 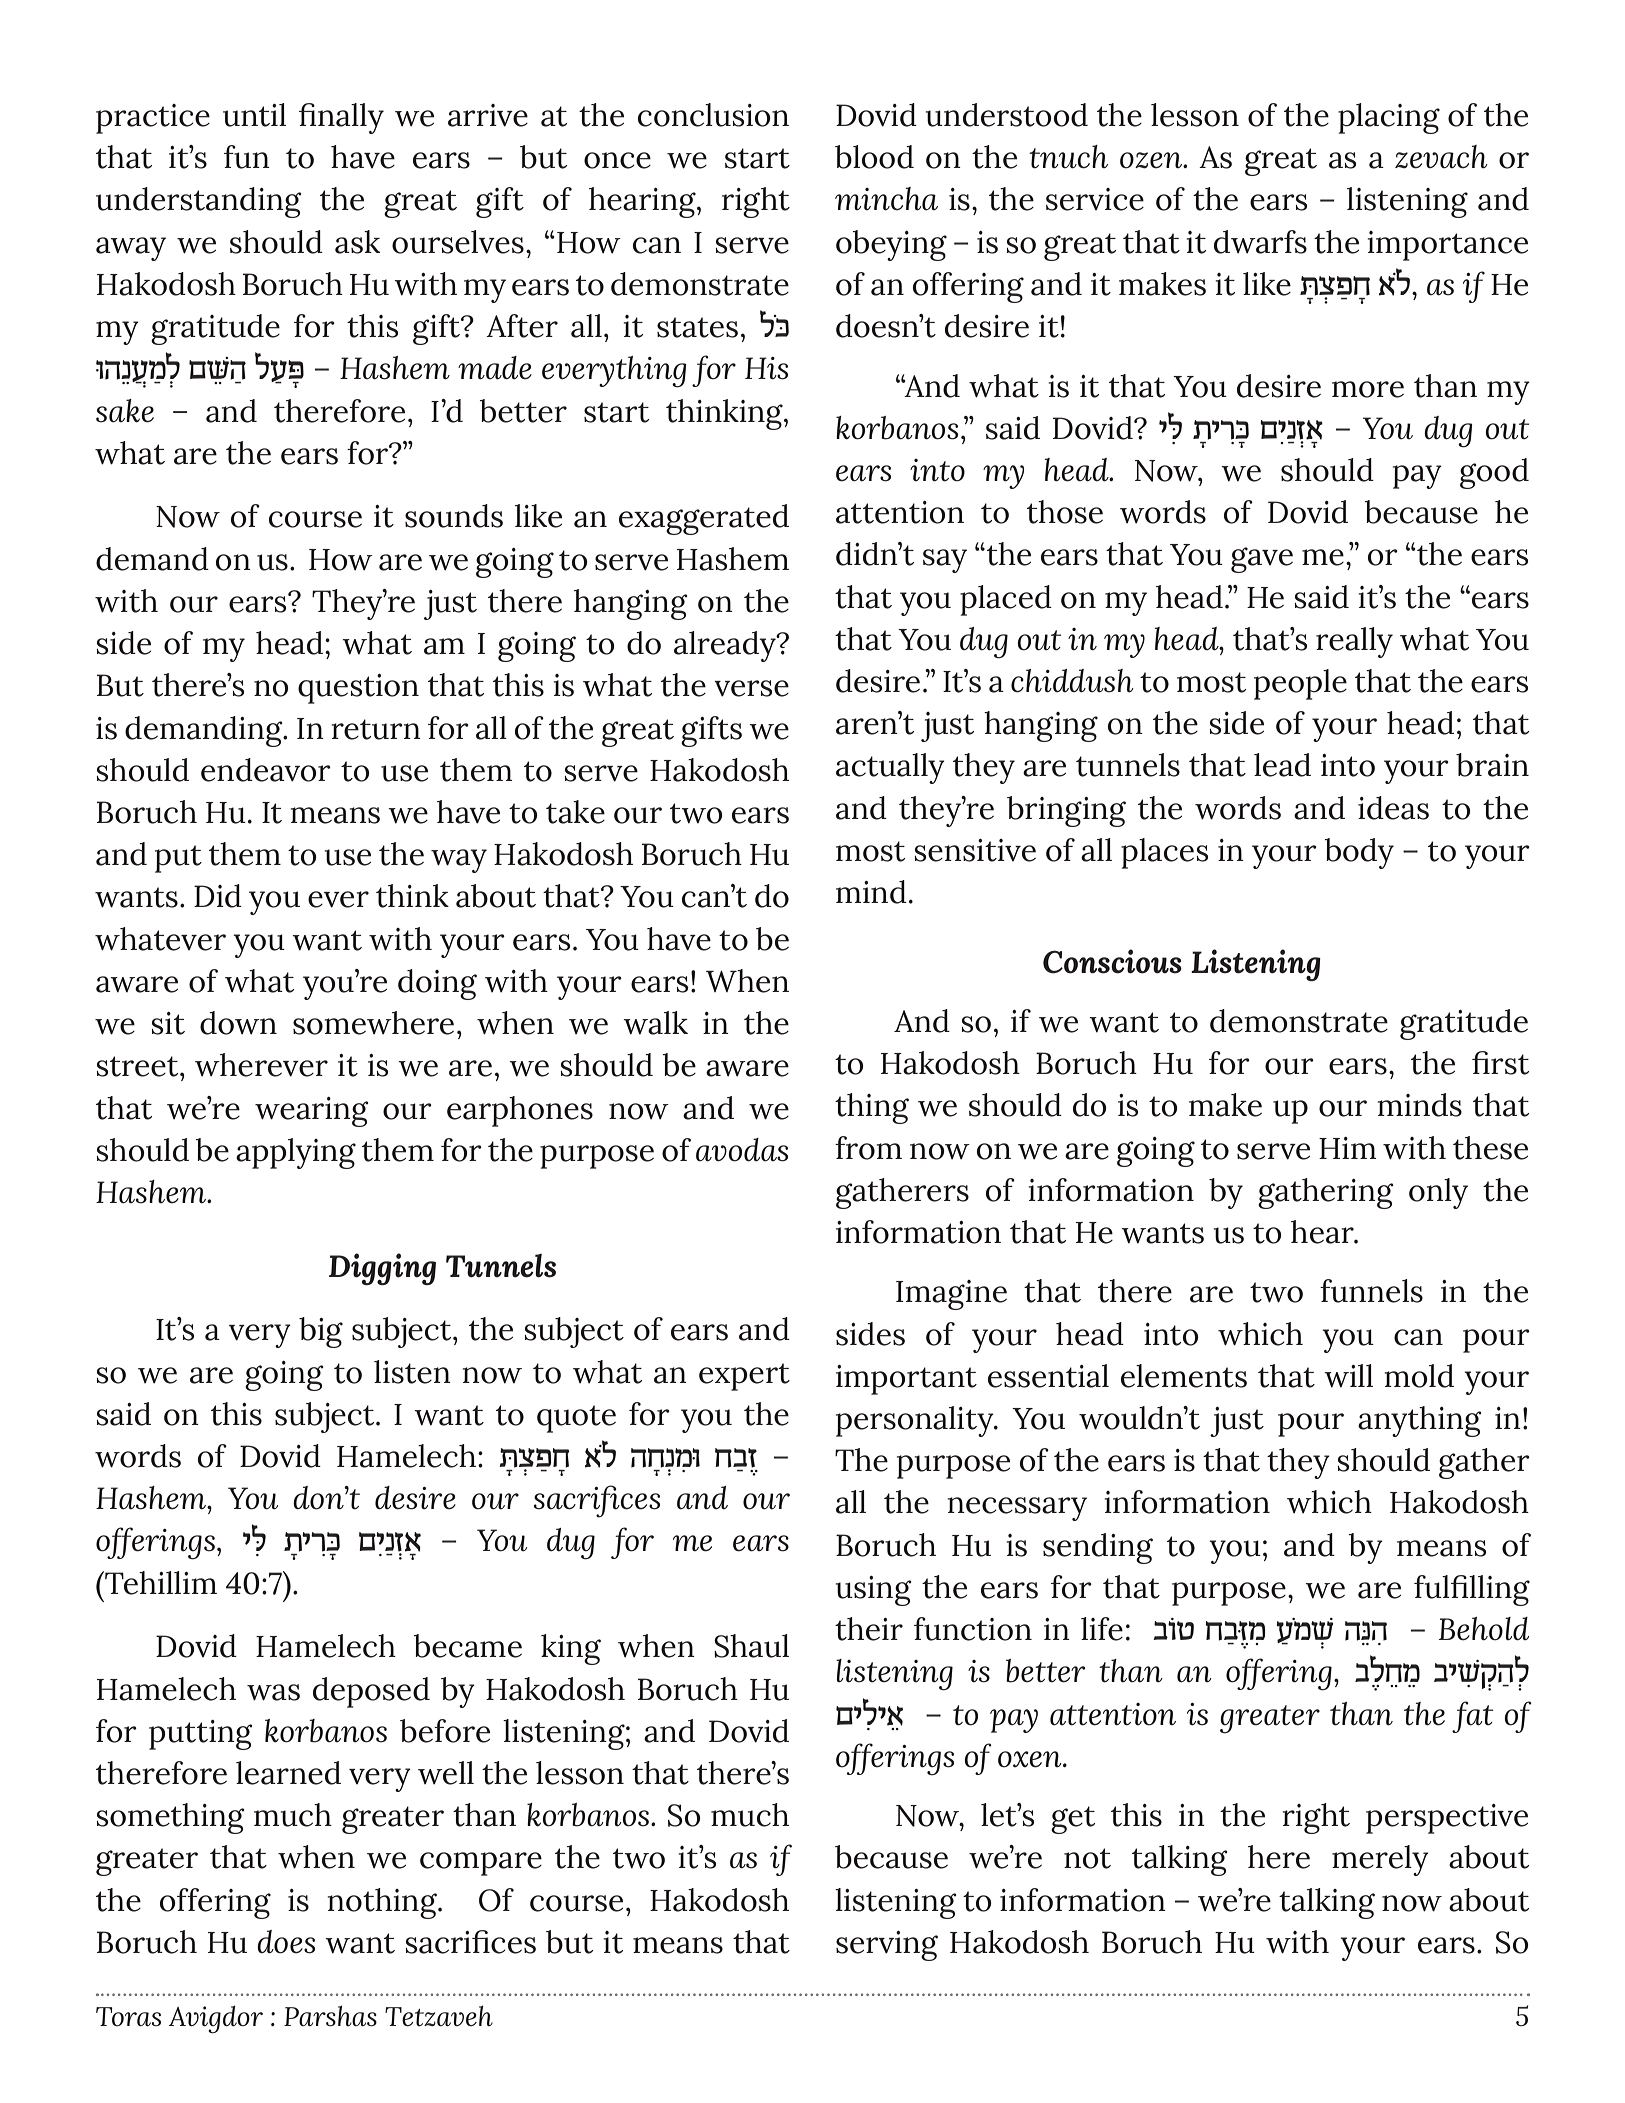 I want to click on endeavor, so click(x=266, y=770).
